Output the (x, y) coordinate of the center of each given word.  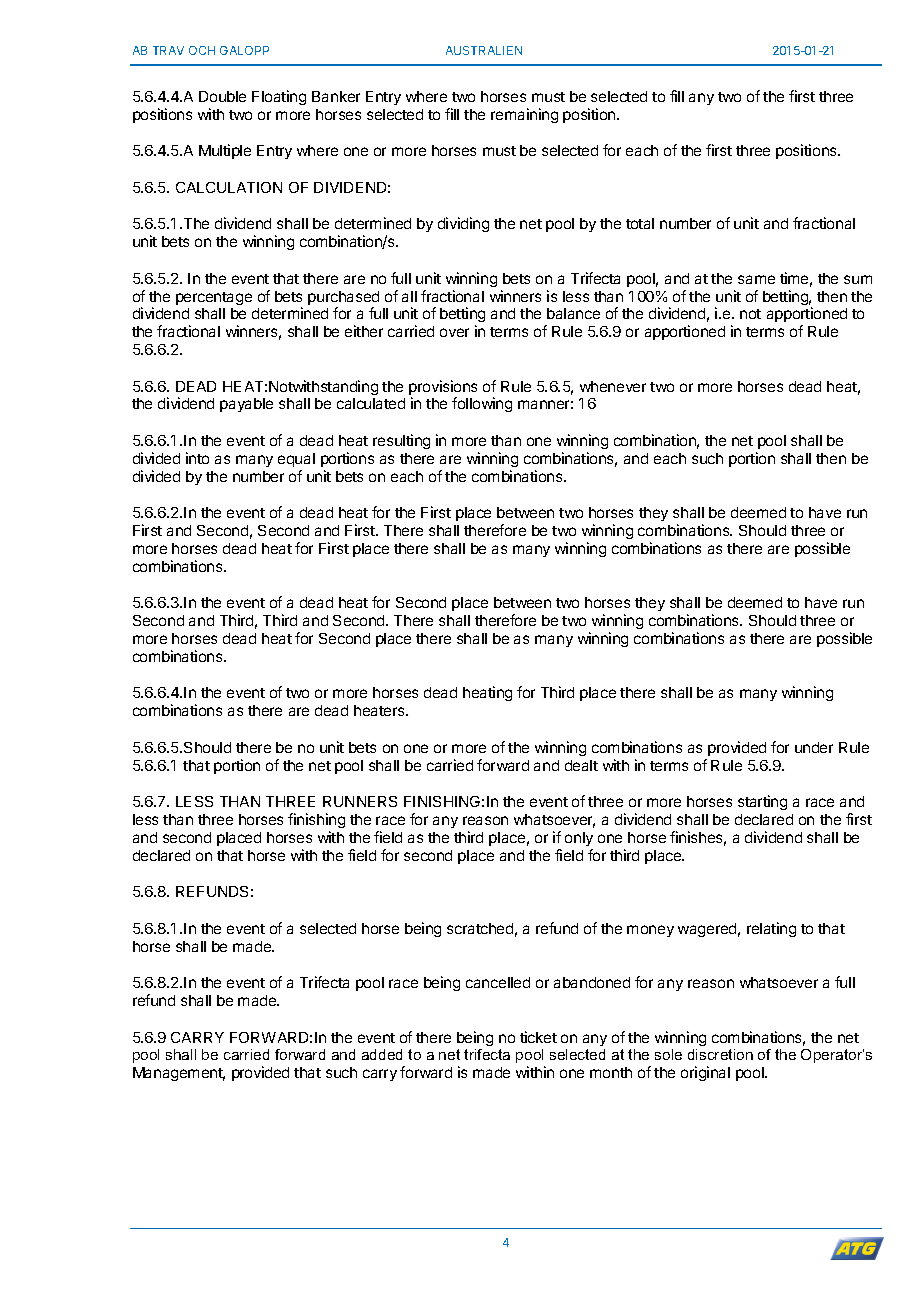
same (756, 279)
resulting (401, 441)
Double (222, 96)
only (579, 839)
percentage (214, 298)
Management (179, 1074)
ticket (538, 1037)
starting (762, 802)
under (814, 747)
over (454, 332)
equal (296, 460)
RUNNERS (360, 801)
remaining (524, 115)
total (640, 223)
